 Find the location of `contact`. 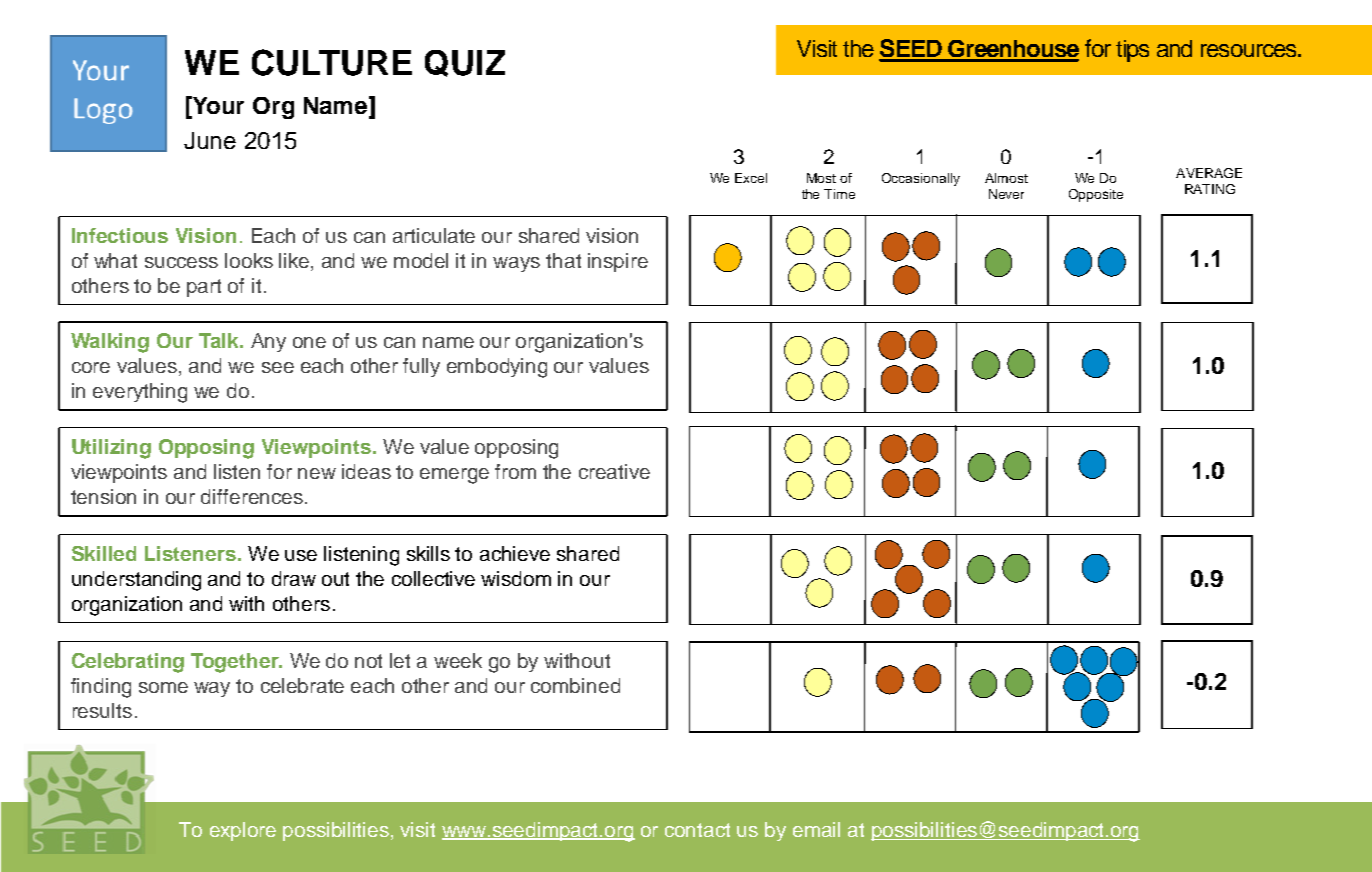

contact is located at coordinates (697, 830).
